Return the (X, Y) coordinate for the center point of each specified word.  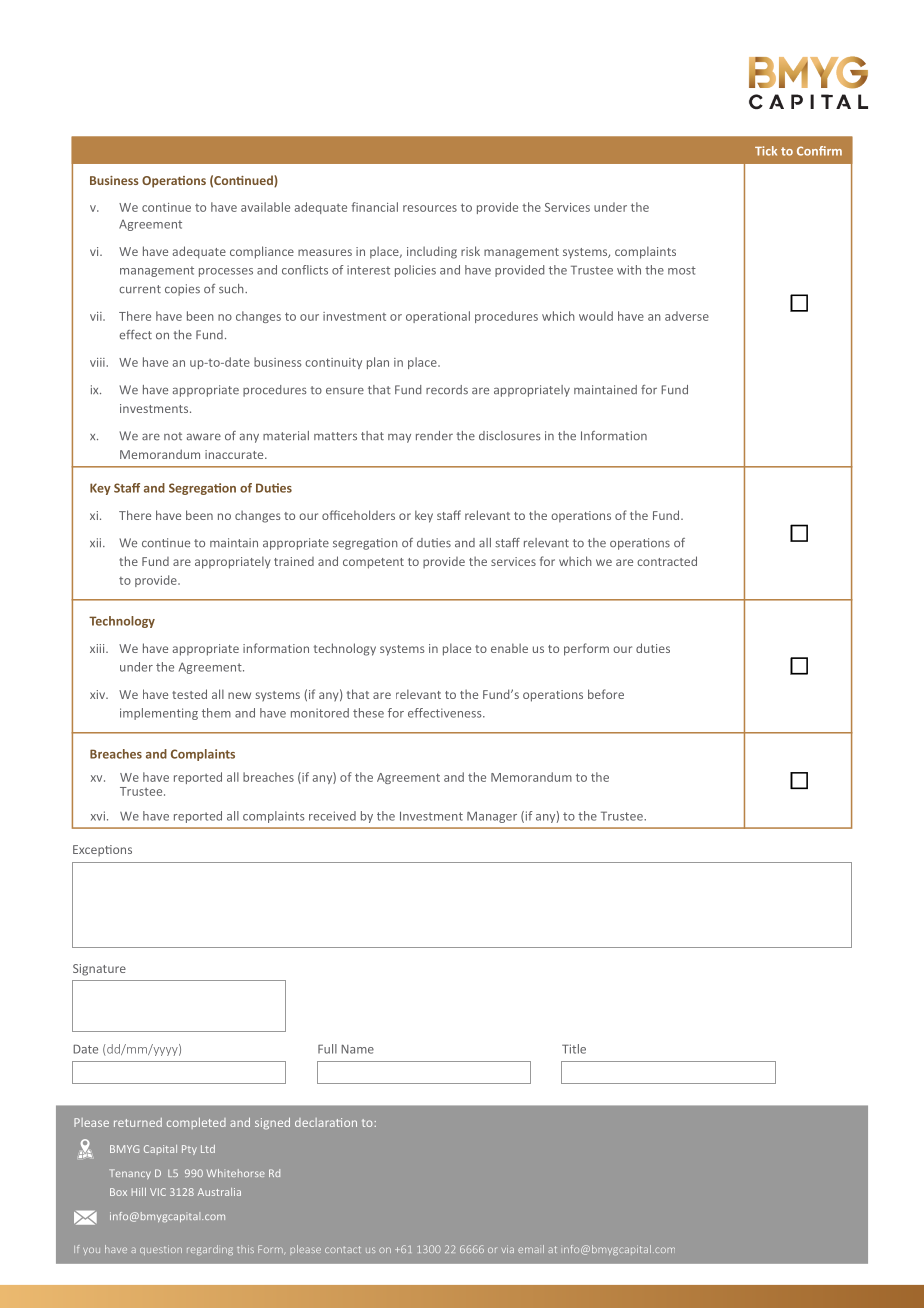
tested (189, 694)
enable (509, 648)
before (606, 694)
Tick (766, 151)
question (161, 1250)
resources (430, 208)
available (265, 207)
